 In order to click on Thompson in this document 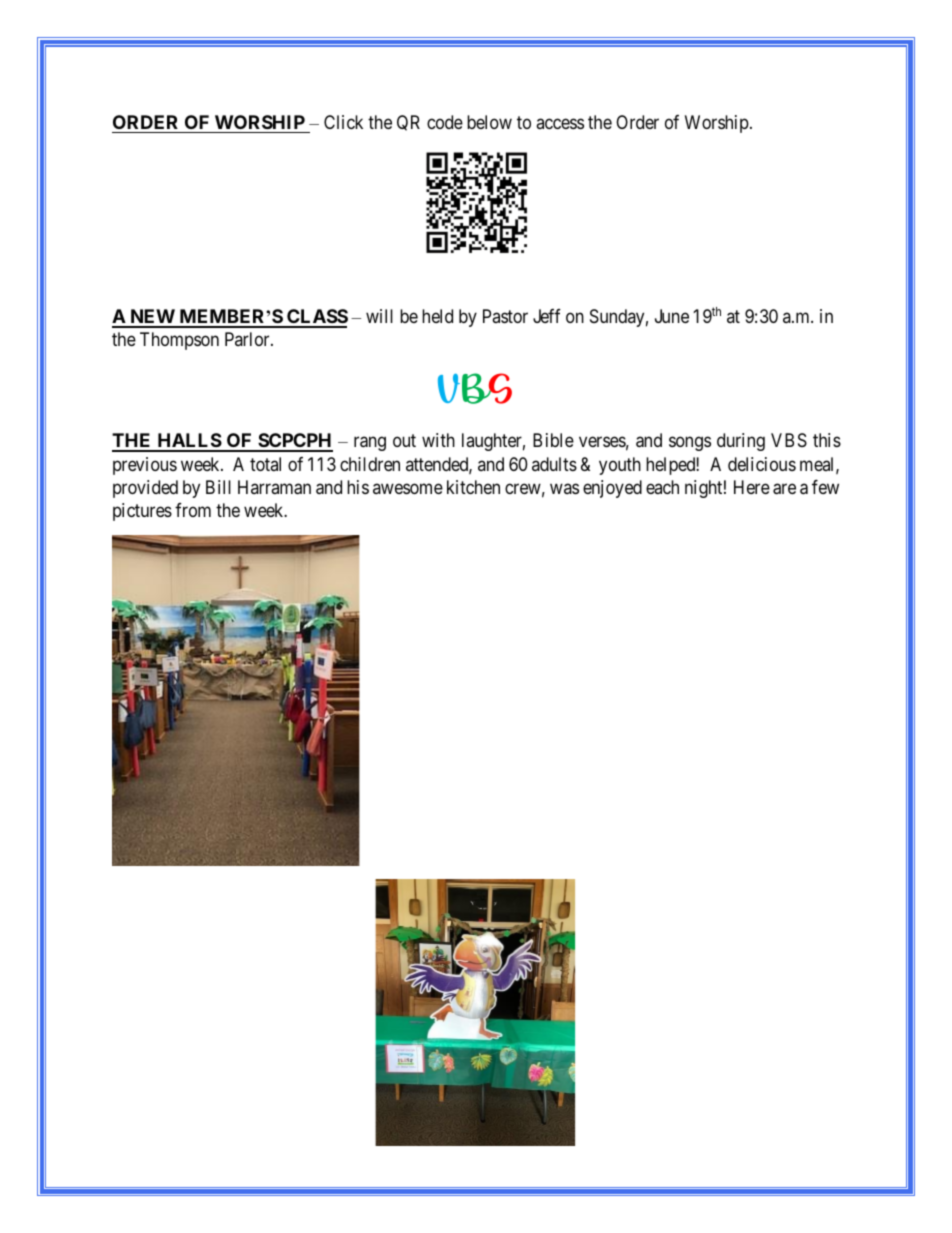, I will do `click(179, 341)`.
